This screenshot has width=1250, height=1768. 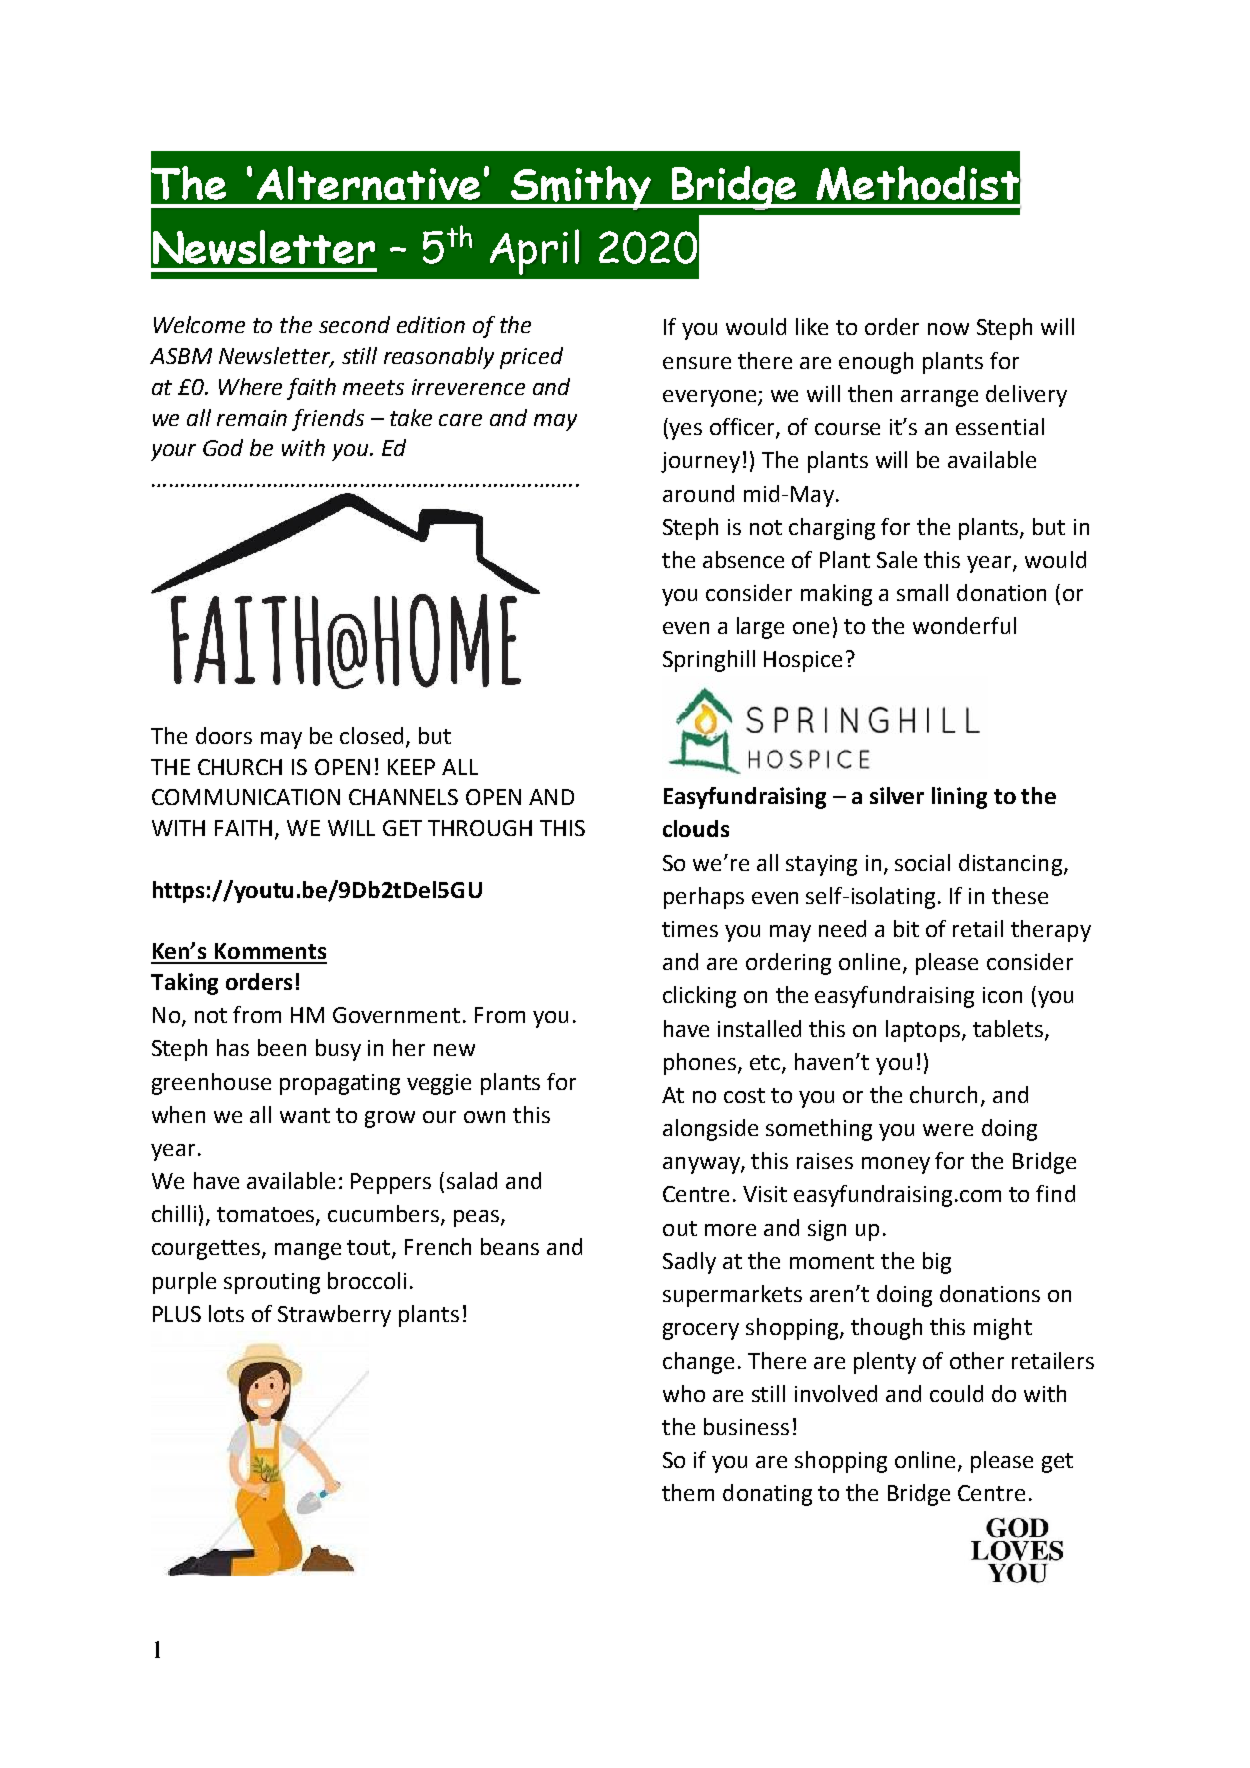 I want to click on been, so click(x=282, y=1047).
